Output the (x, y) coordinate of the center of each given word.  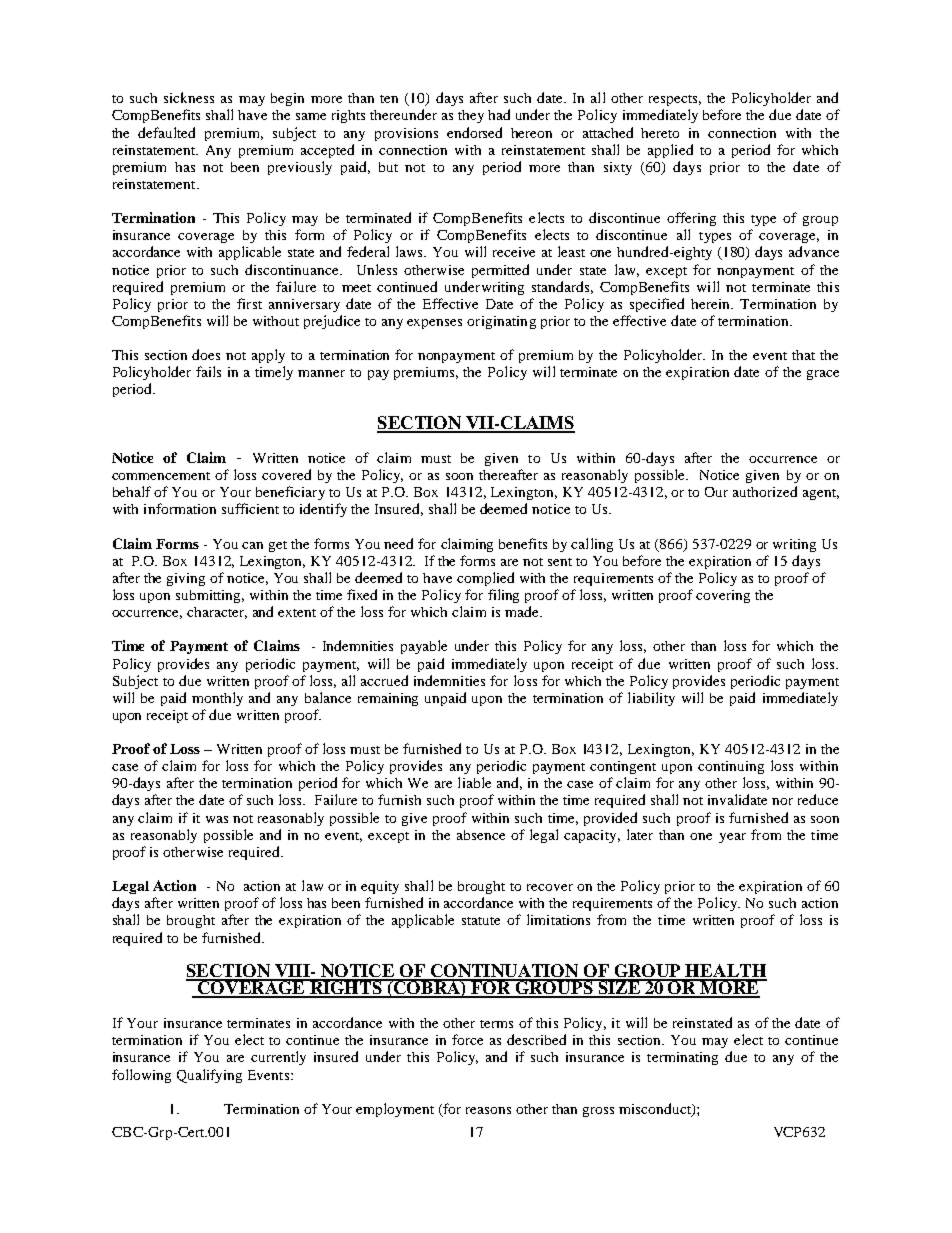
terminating (682, 1058)
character (217, 613)
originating (501, 322)
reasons (488, 1110)
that (803, 355)
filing (503, 596)
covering (723, 596)
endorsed (474, 132)
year (732, 838)
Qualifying (209, 1076)
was (217, 819)
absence (481, 835)
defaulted (166, 132)
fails (208, 371)
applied (670, 151)
